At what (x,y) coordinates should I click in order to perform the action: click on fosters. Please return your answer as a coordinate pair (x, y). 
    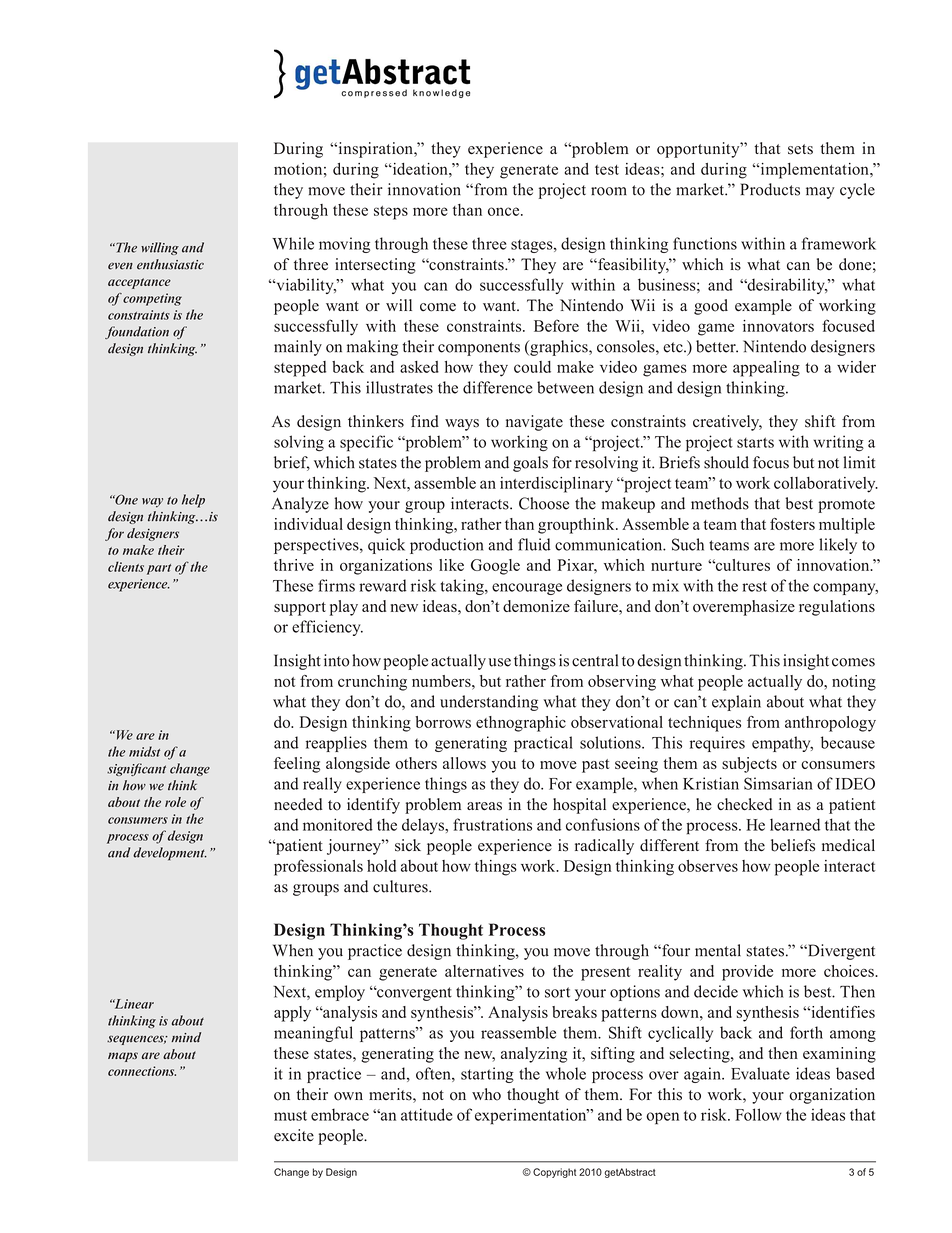
    Looking at the image, I should click on (792, 524).
